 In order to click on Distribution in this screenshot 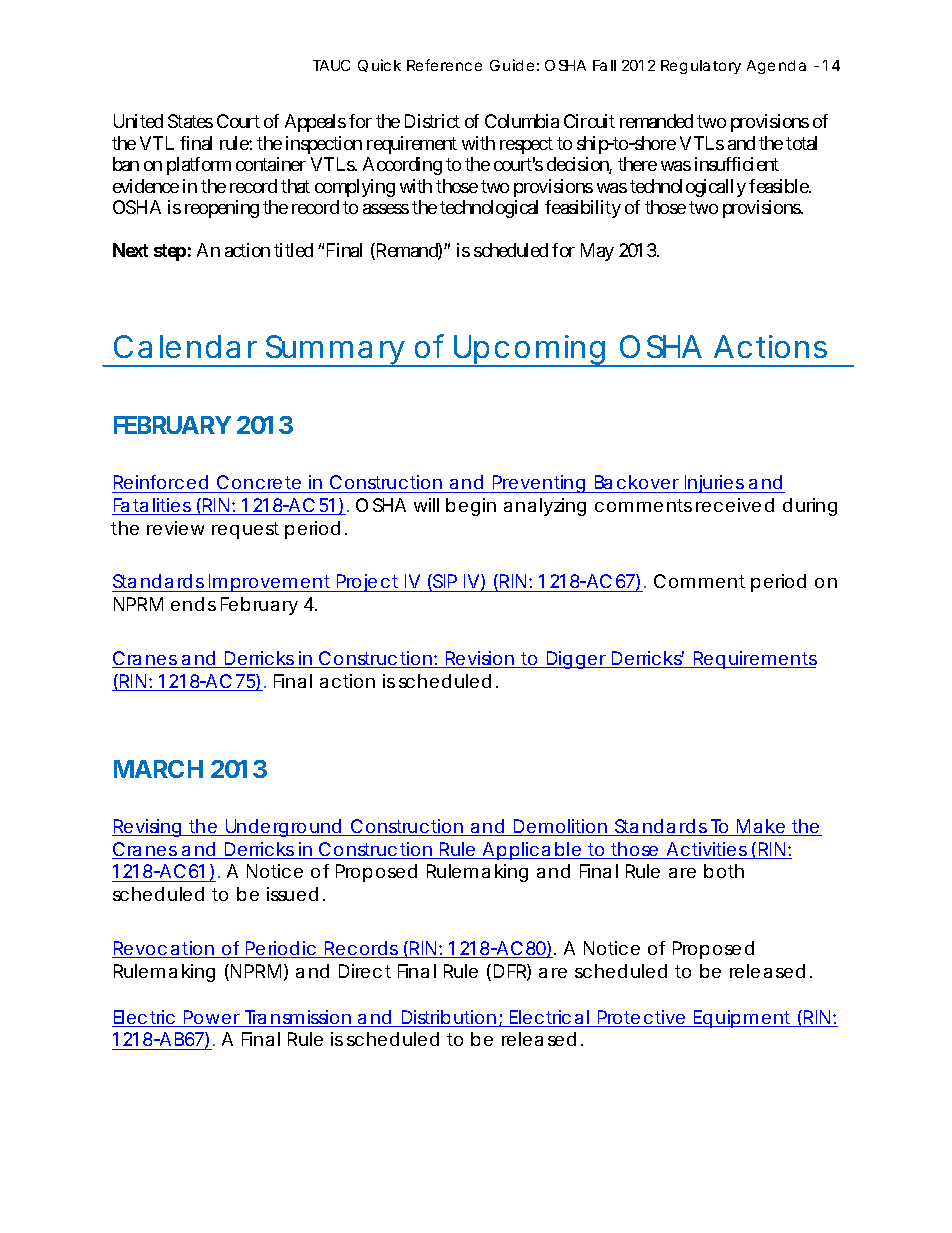, I will do `click(448, 1018)`.
